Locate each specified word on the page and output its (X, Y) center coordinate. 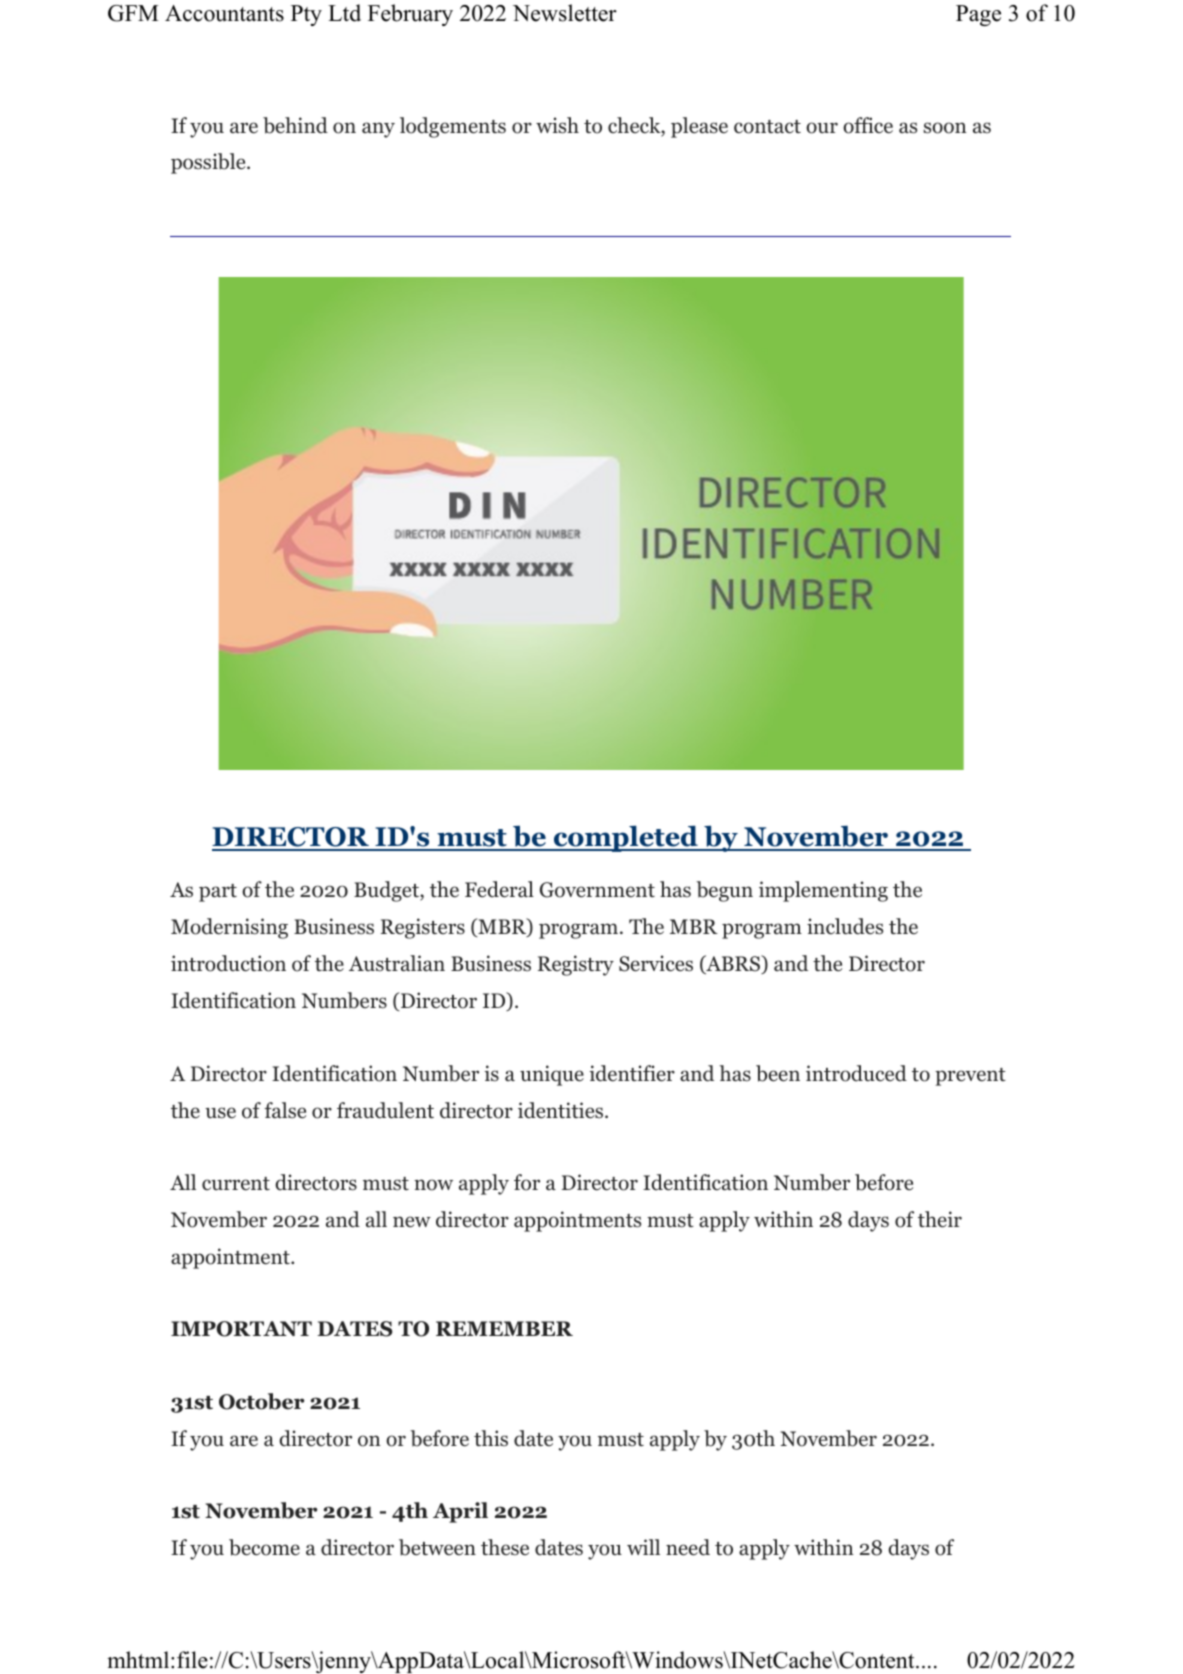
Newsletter (565, 13)
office (868, 125)
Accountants (224, 13)
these (505, 1547)
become (264, 1547)
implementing (823, 891)
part (218, 893)
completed (626, 838)
